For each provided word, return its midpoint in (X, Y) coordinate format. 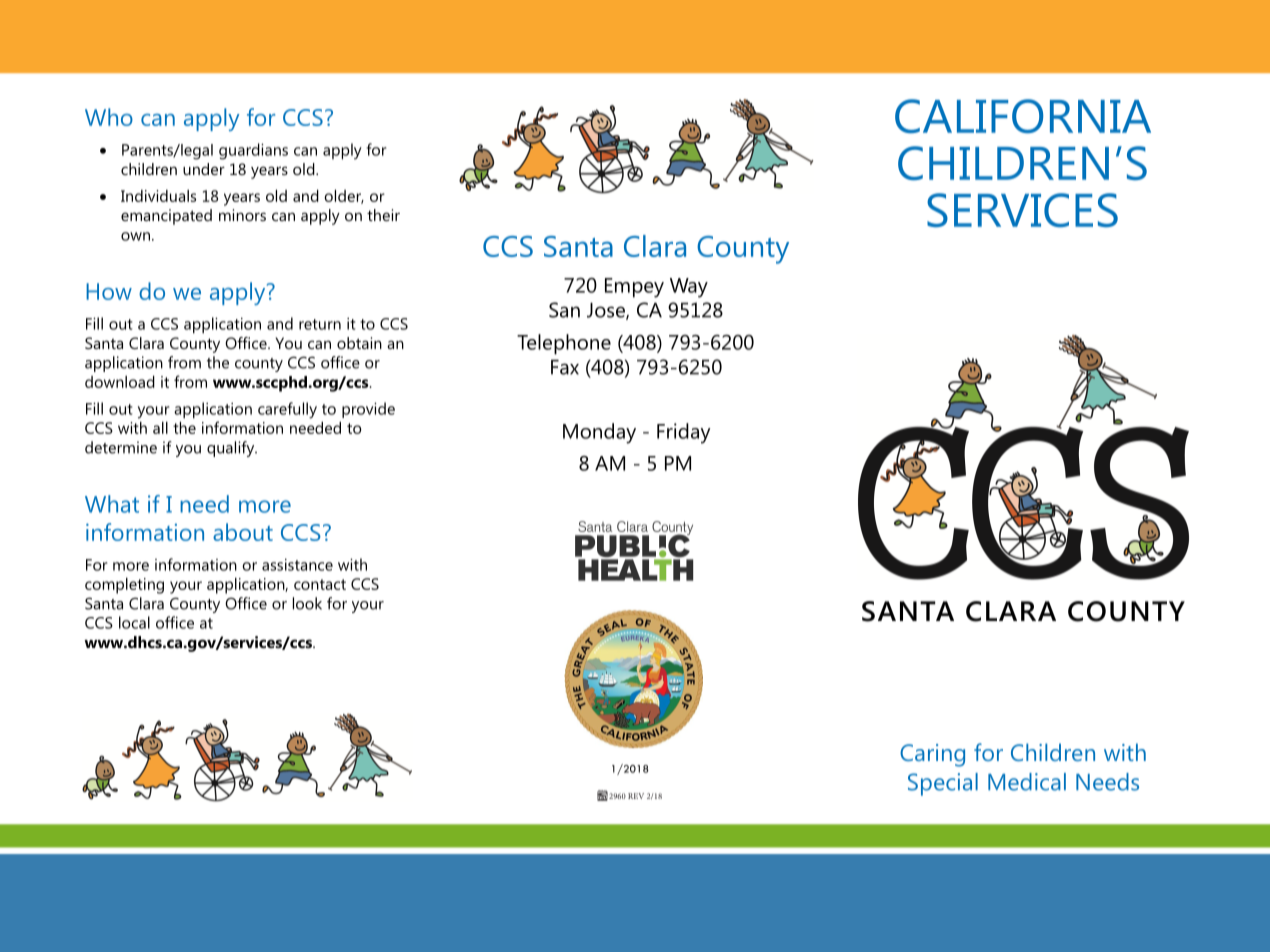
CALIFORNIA (1023, 116)
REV (636, 796)
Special (943, 784)
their (383, 215)
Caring (932, 755)
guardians (253, 151)
